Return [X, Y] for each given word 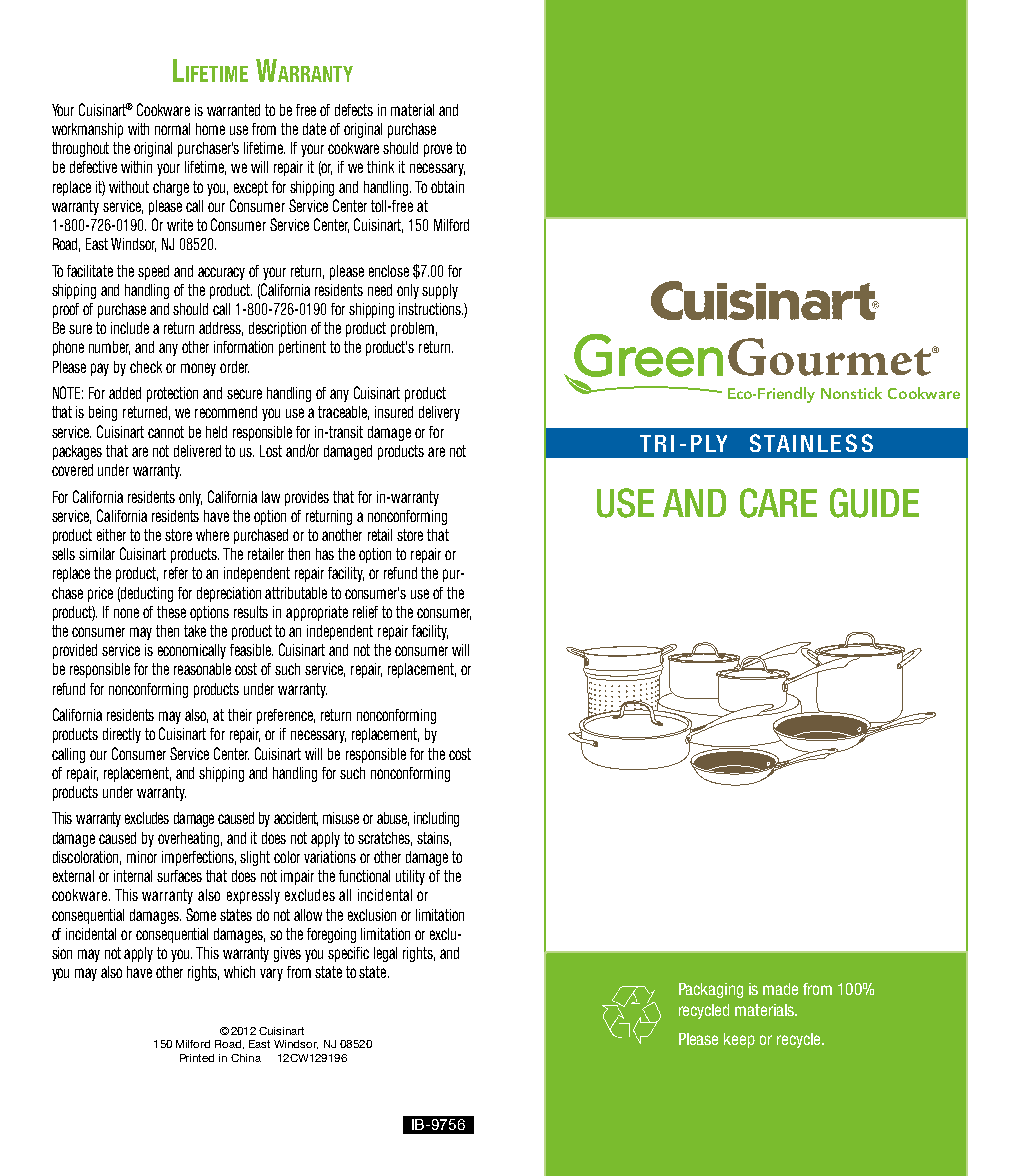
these [171, 612]
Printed [197, 1058]
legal [385, 954]
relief [365, 612]
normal [172, 129]
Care [778, 503]
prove [438, 150]
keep [739, 1040]
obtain [447, 187]
